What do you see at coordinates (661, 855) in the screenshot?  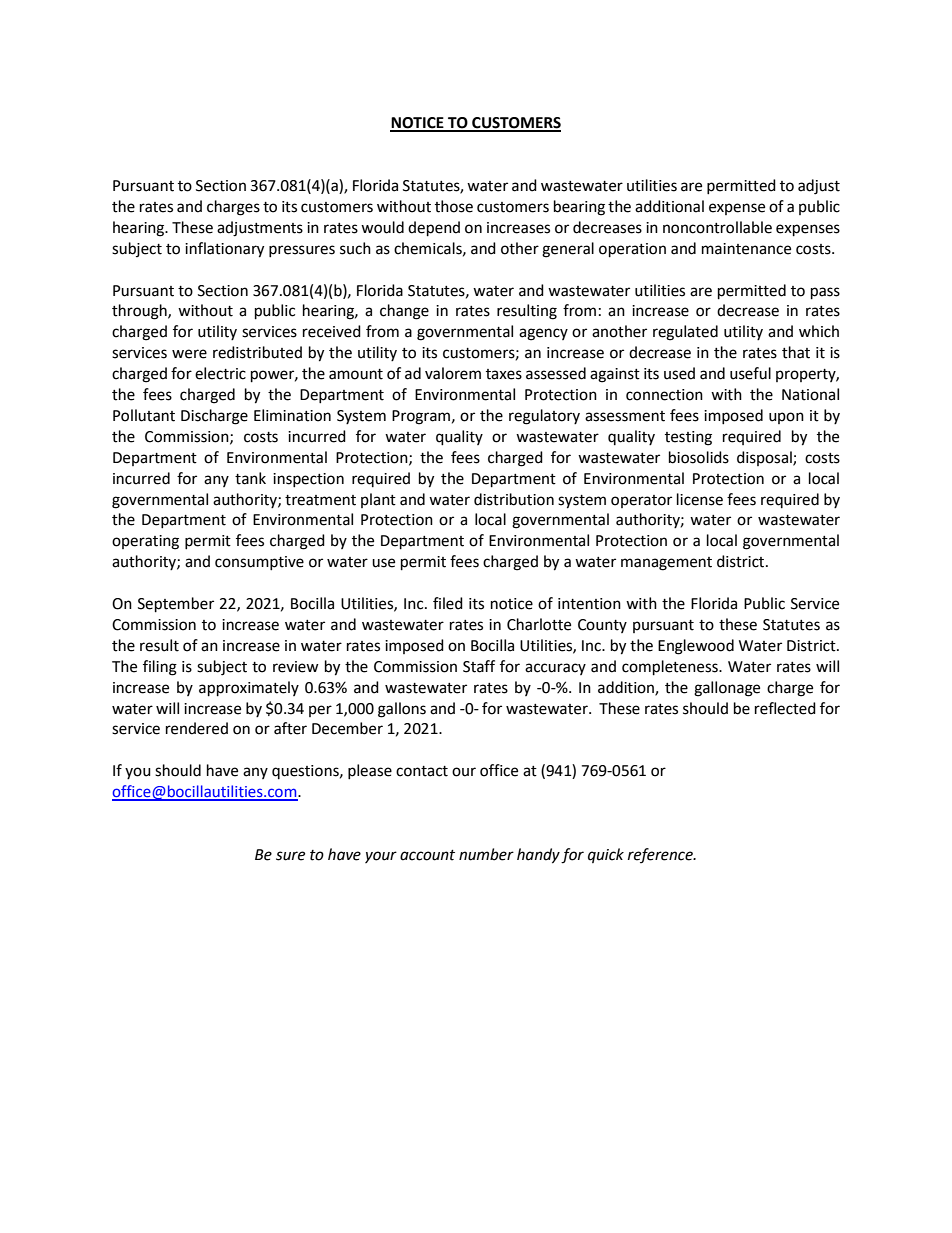 I see `reference` at bounding box center [661, 855].
